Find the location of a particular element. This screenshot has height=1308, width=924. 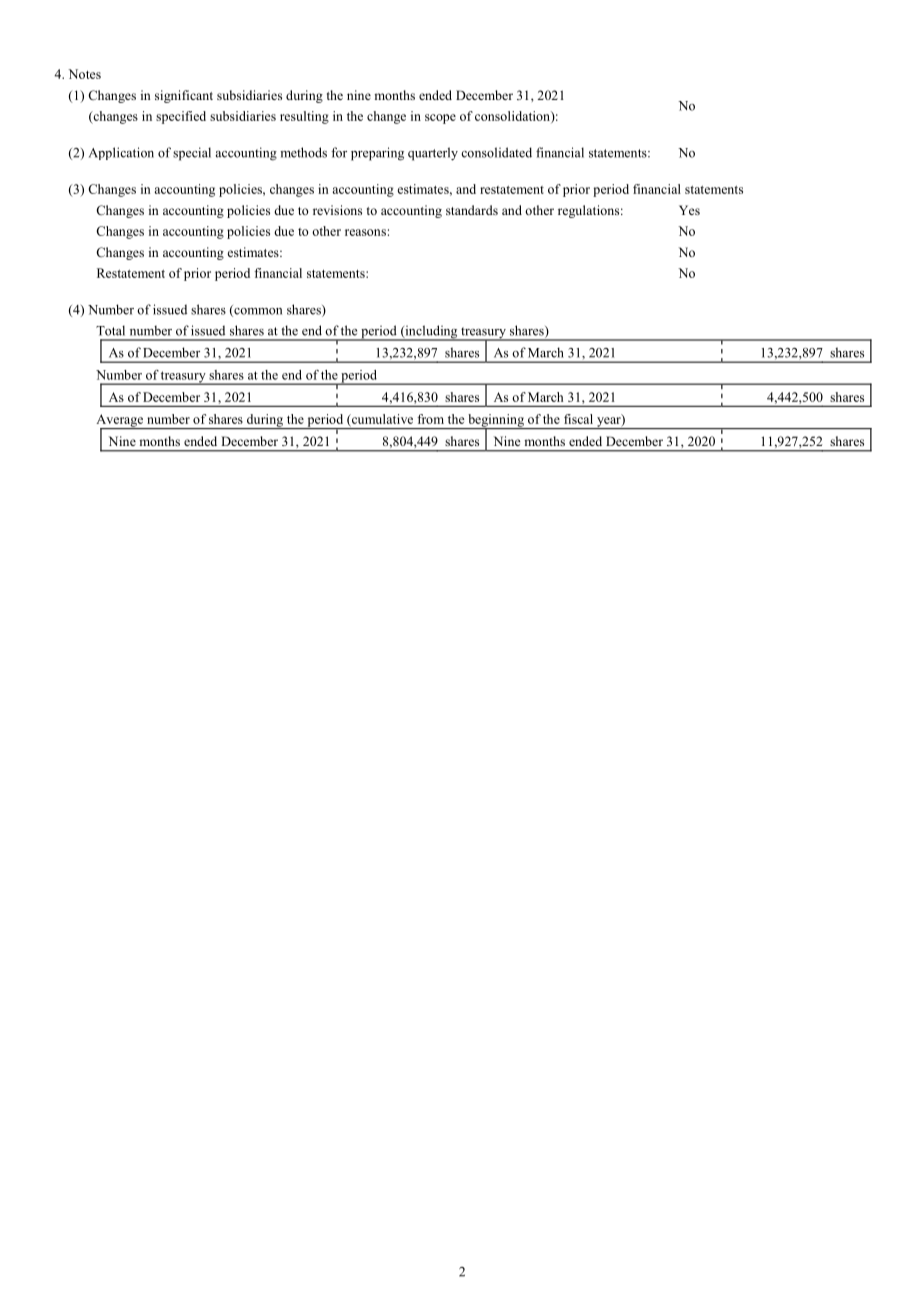

special is located at coordinates (192, 154).
